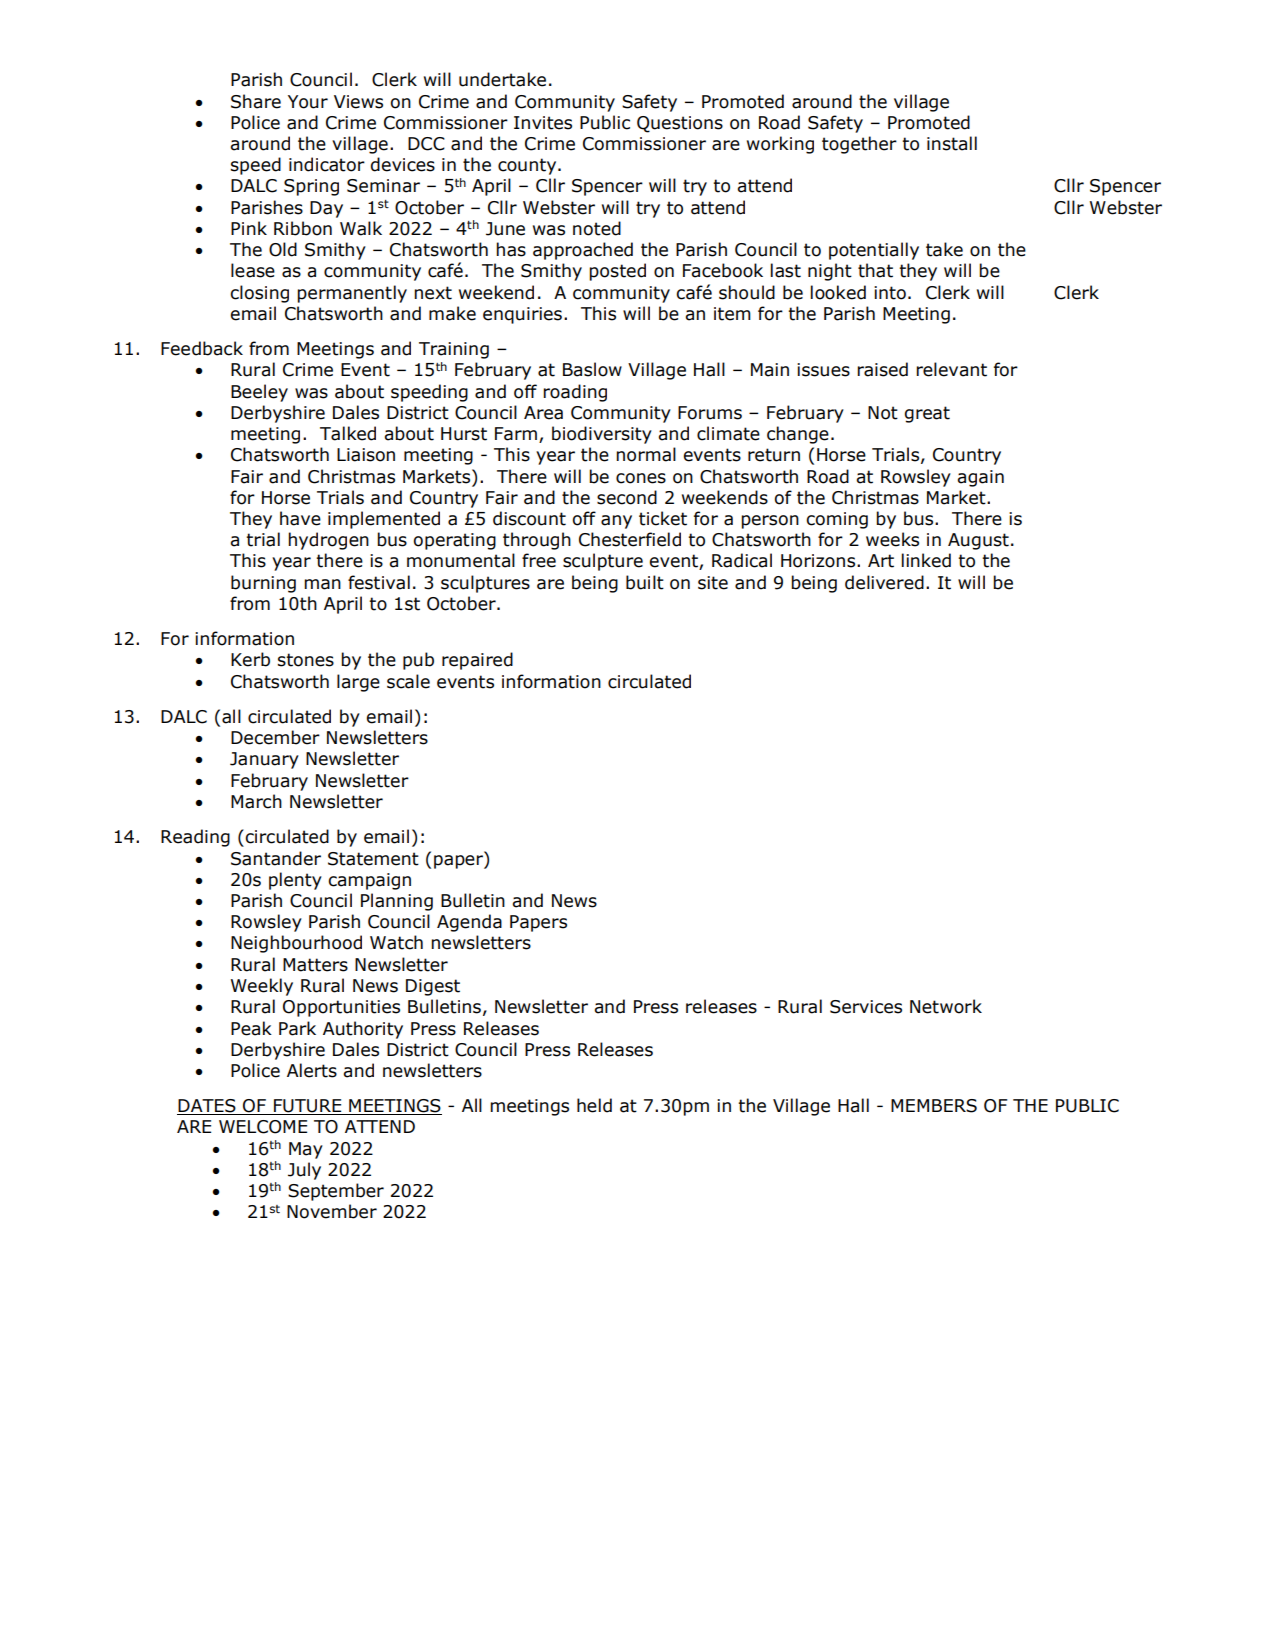 The height and width of the screenshot is (1635, 1263). Describe the element at coordinates (477, 661) in the screenshot. I see `repaired` at that location.
